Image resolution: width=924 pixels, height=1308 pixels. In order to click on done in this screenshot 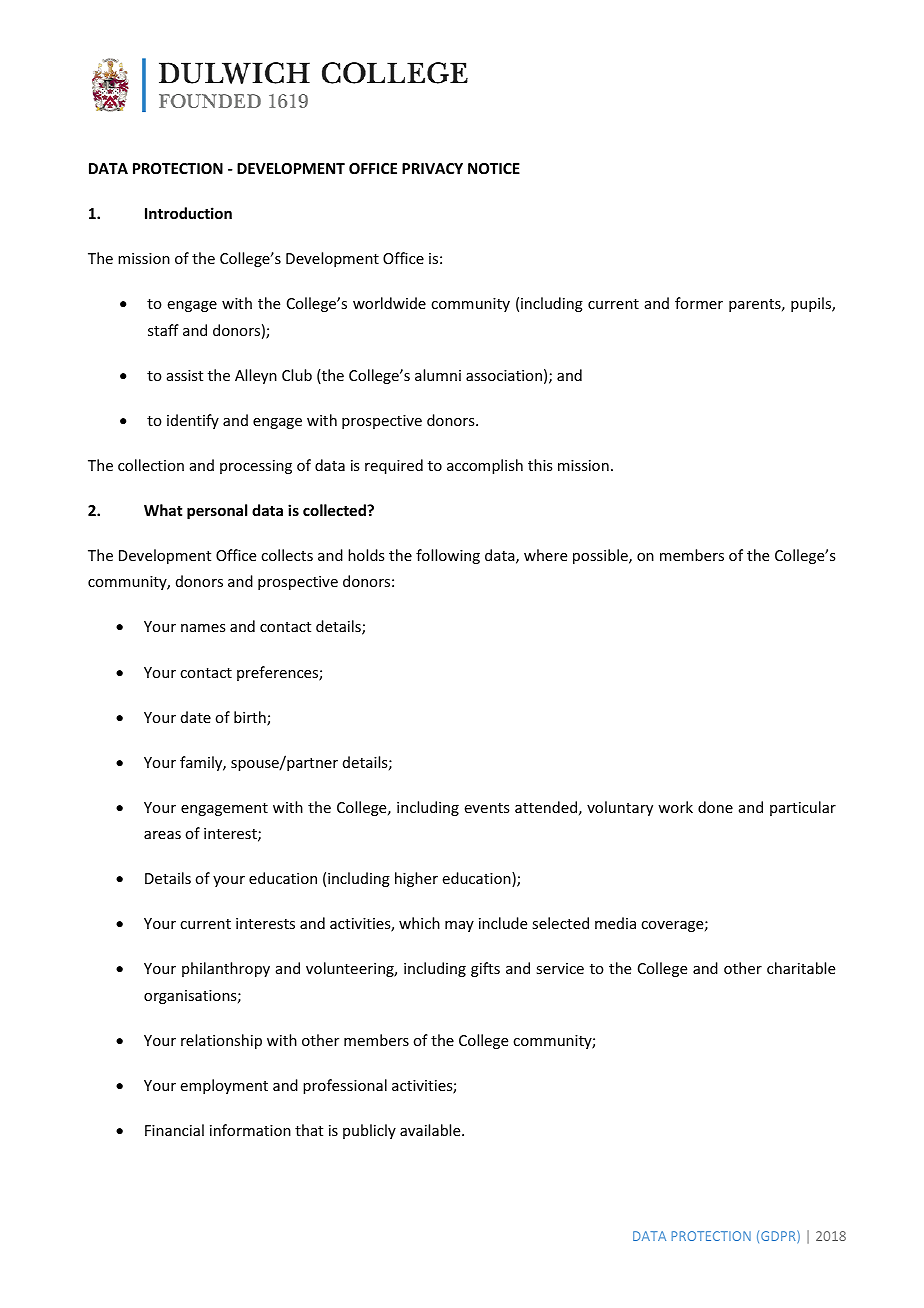, I will do `click(715, 807)`.
